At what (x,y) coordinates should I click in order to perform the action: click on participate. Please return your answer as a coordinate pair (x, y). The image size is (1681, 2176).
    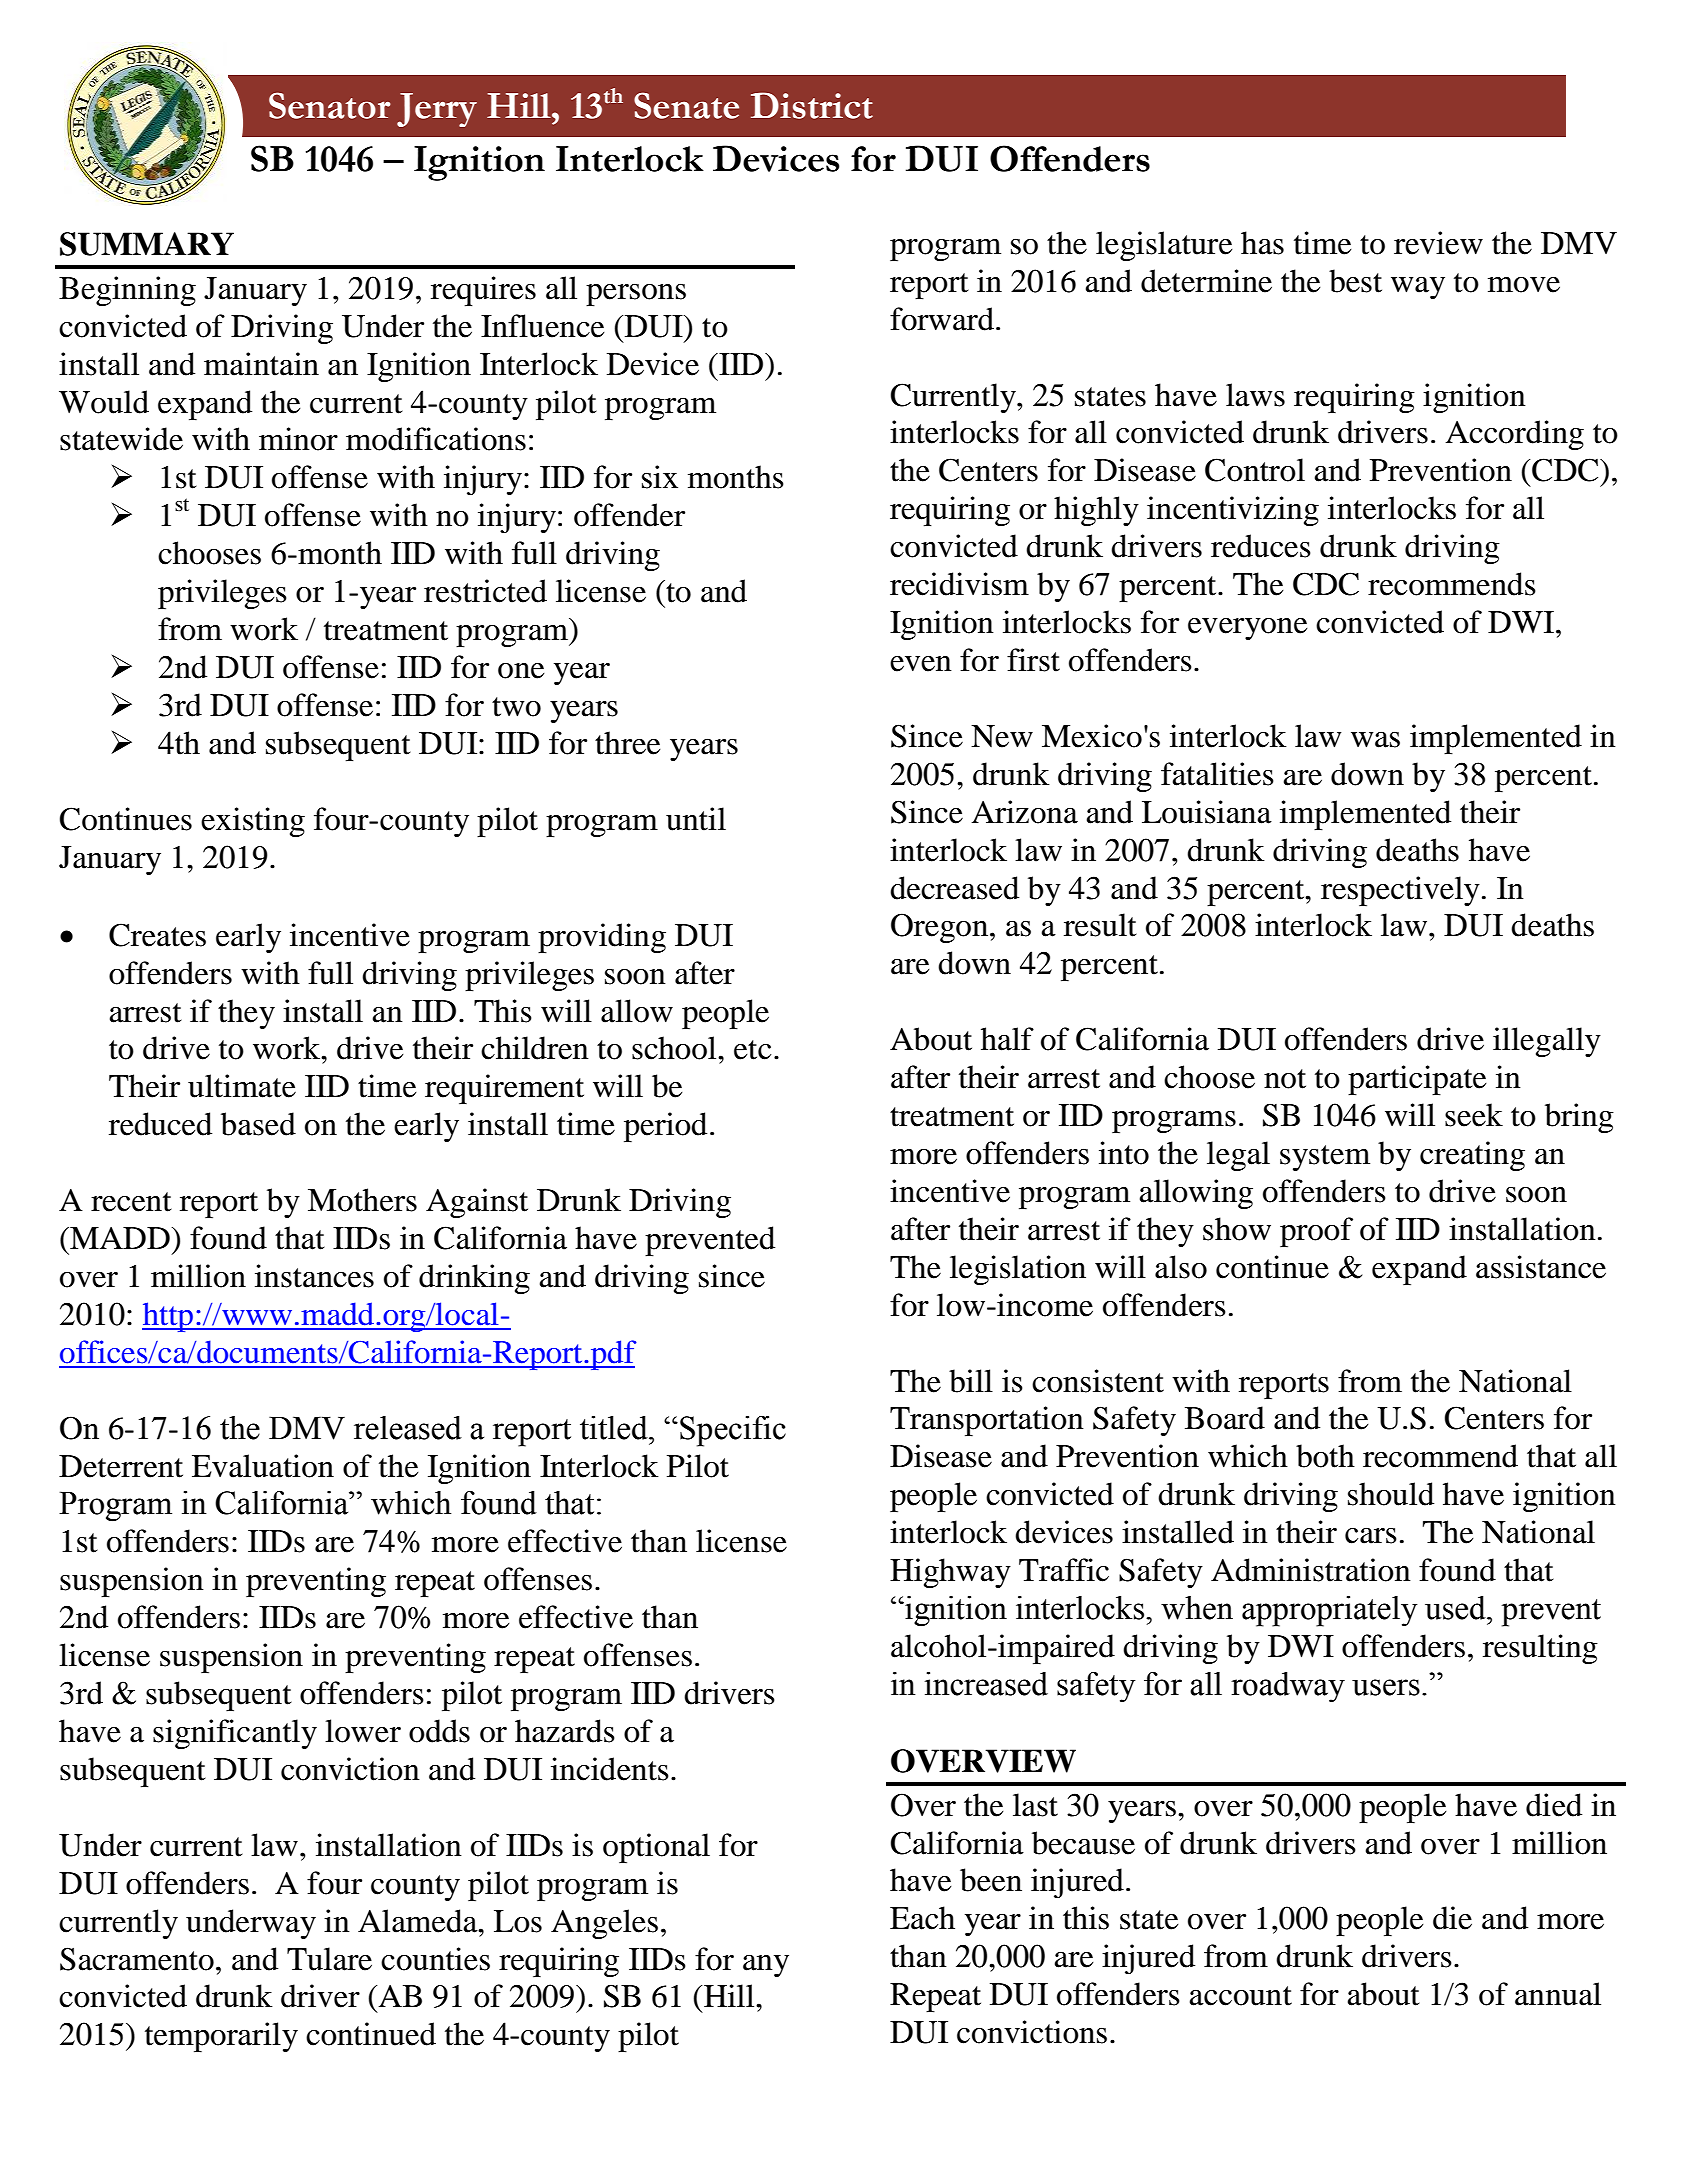
    Looking at the image, I should click on (1417, 1080).
